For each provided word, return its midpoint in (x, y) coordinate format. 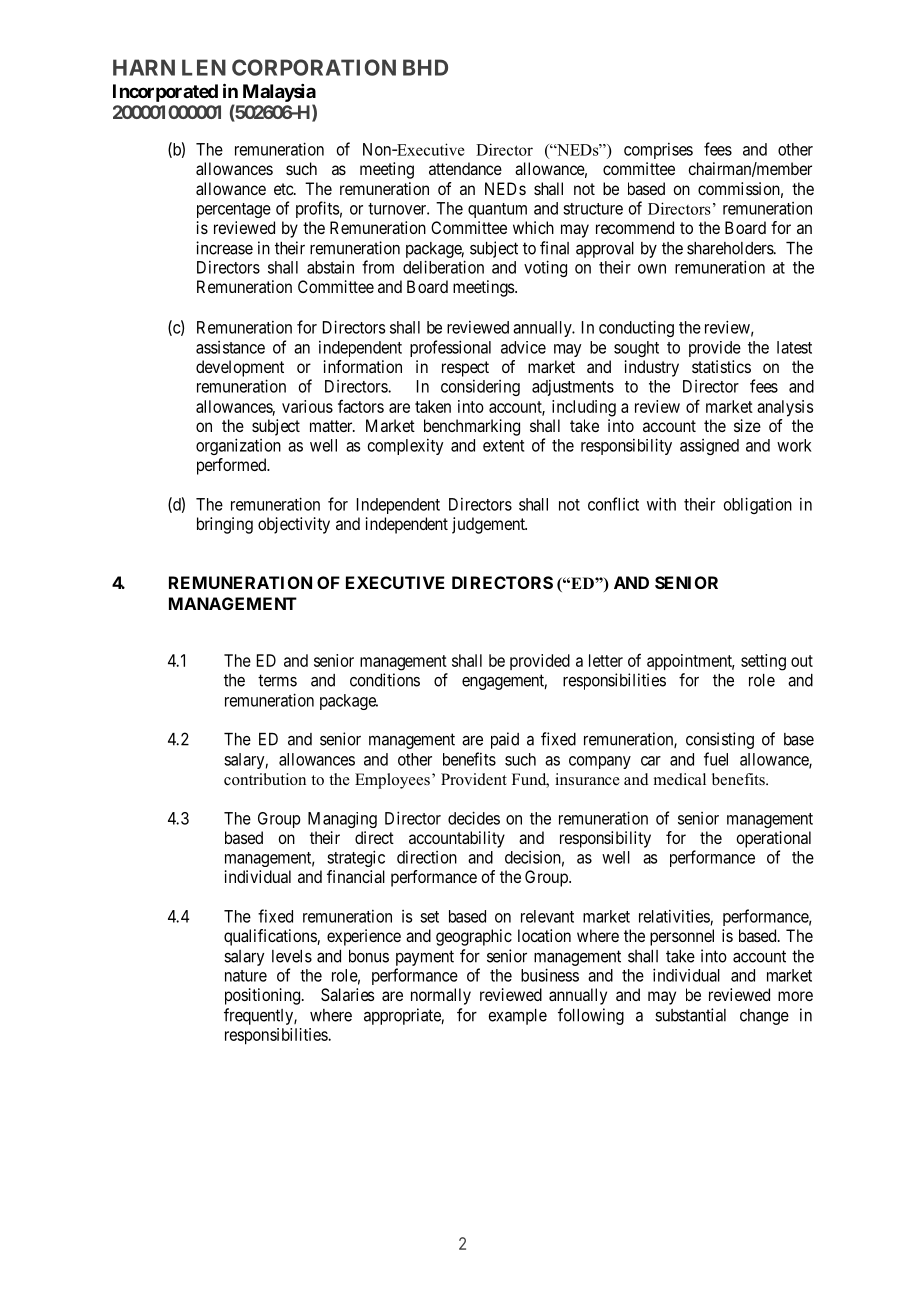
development (240, 368)
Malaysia (279, 93)
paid (505, 740)
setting (763, 662)
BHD (425, 67)
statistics (721, 366)
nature (246, 976)
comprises (658, 151)
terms (277, 680)
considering (480, 388)
